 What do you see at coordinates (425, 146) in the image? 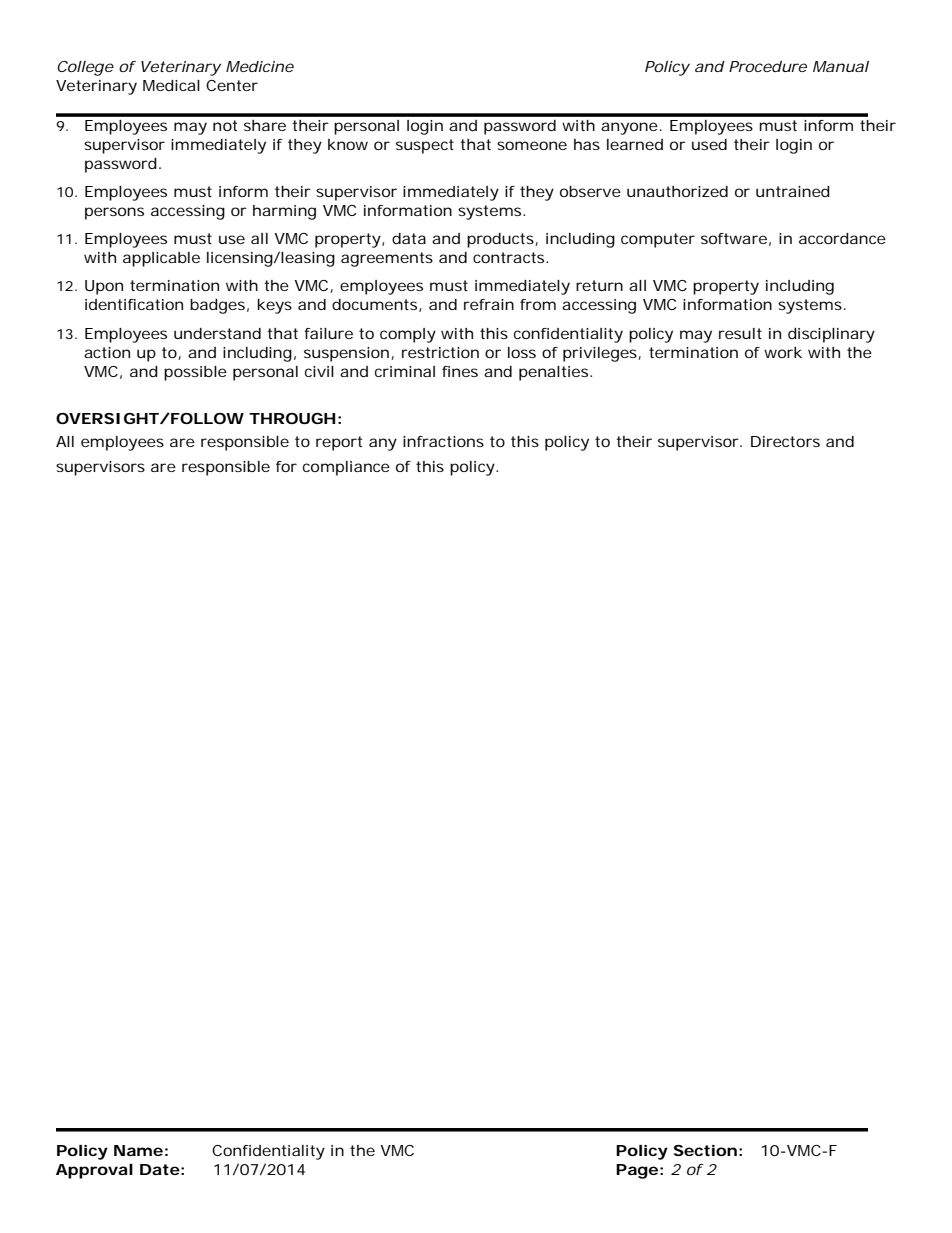
I see `suspect` at bounding box center [425, 146].
